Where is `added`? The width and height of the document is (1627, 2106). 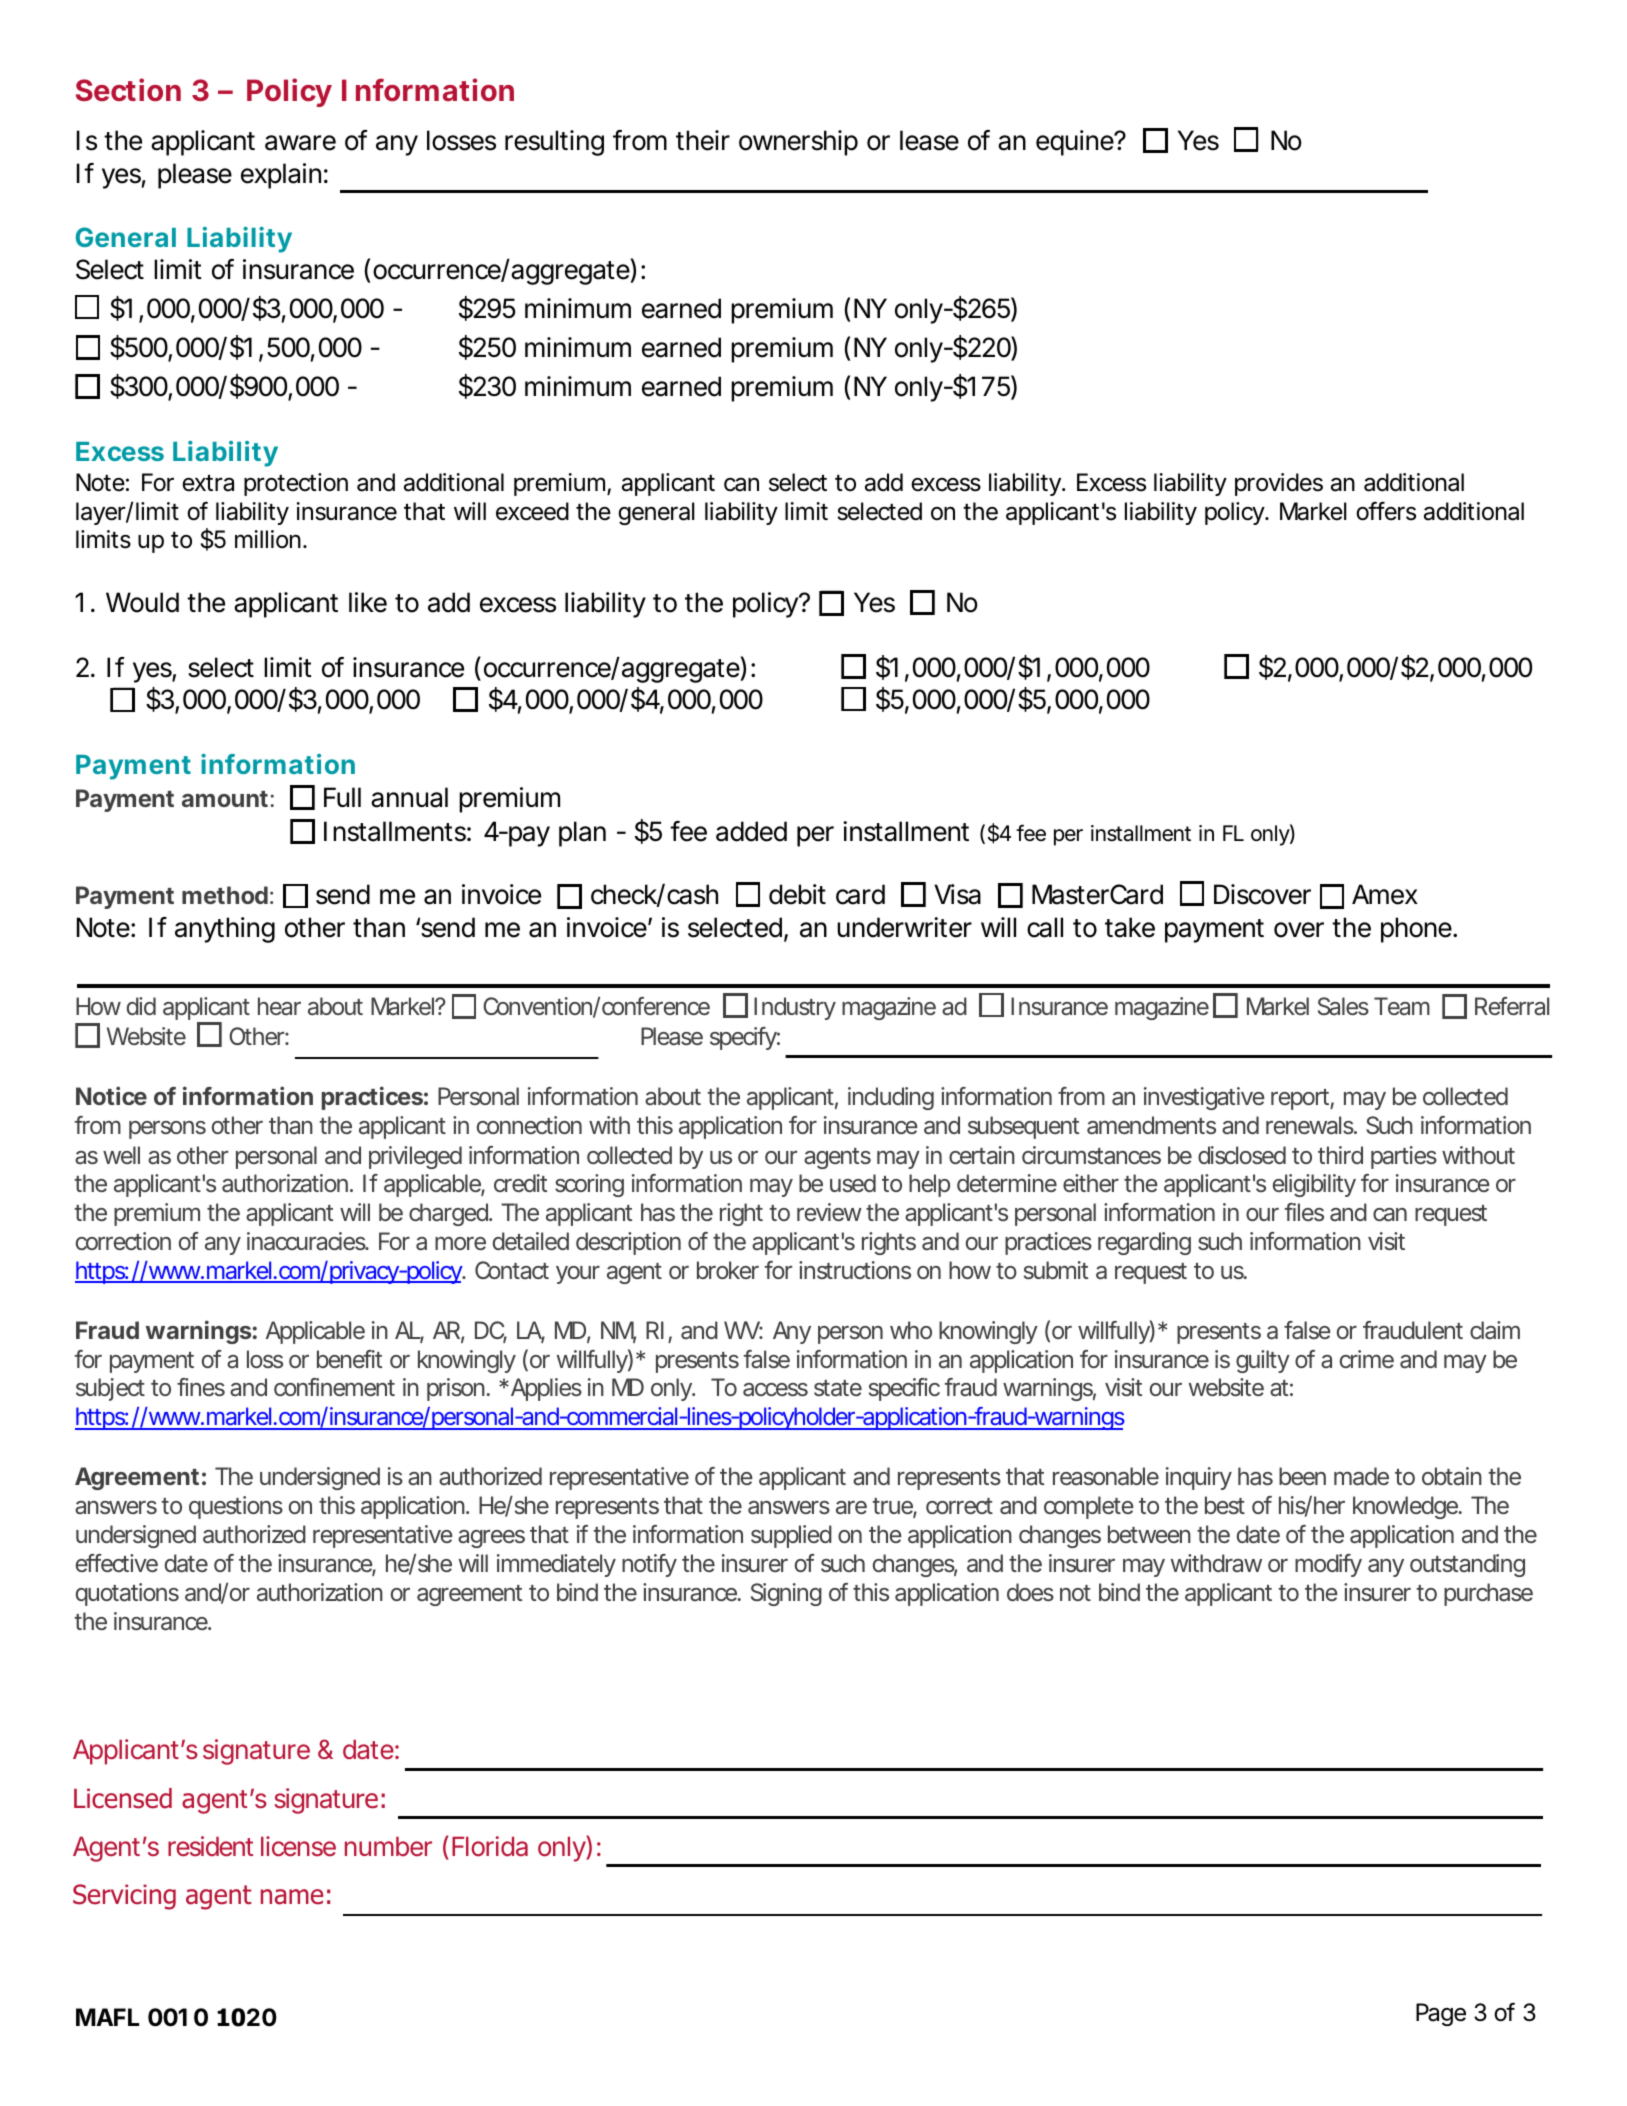
added is located at coordinates (751, 831).
